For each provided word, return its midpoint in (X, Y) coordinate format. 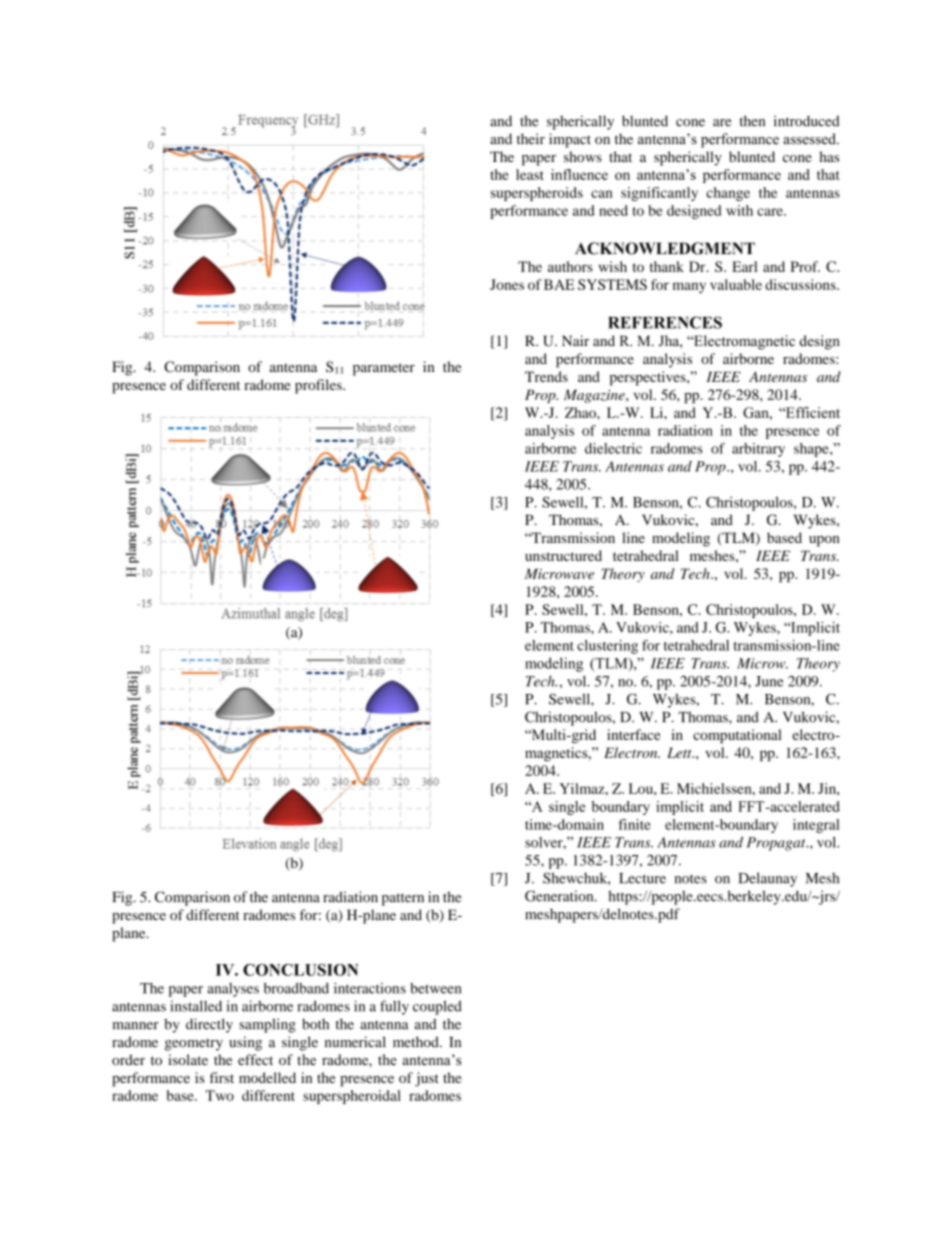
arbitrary (758, 450)
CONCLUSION (301, 970)
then (752, 121)
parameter (384, 369)
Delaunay (768, 879)
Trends (546, 376)
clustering (607, 647)
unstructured (563, 555)
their (531, 139)
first (222, 1077)
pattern (403, 899)
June (769, 681)
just (427, 1079)
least (530, 174)
